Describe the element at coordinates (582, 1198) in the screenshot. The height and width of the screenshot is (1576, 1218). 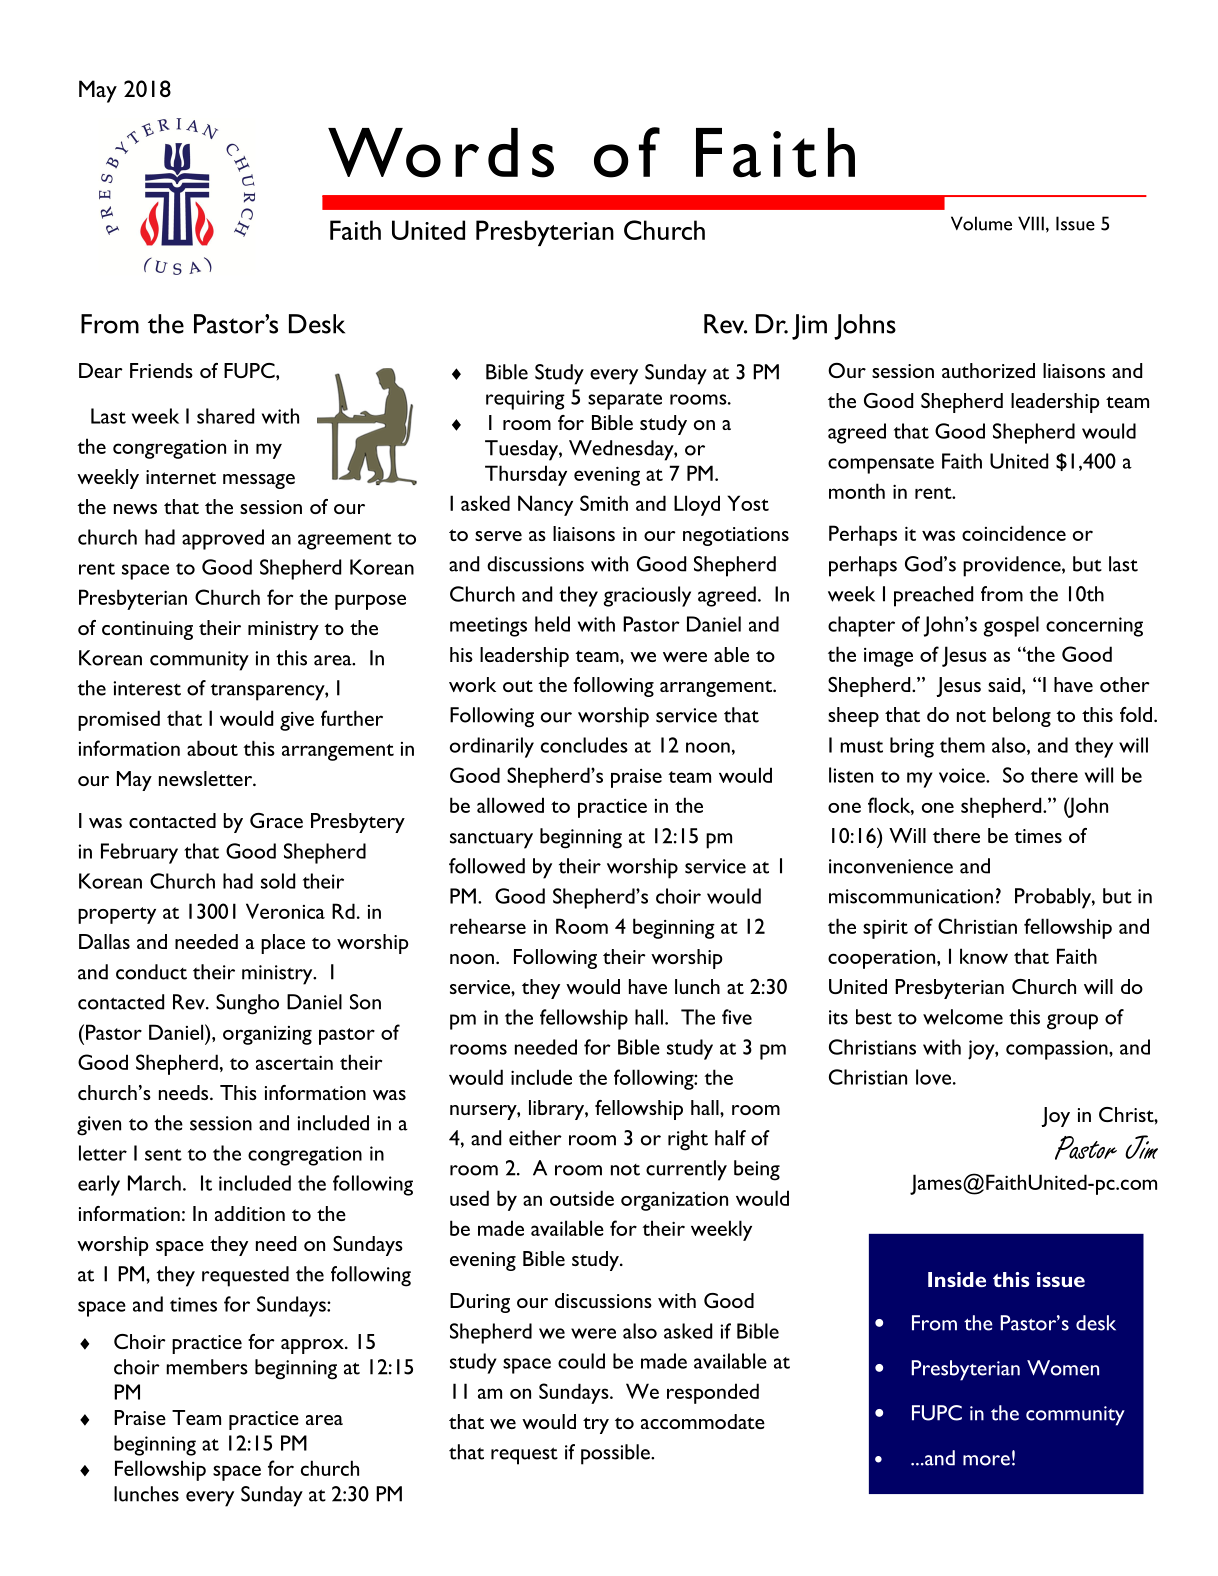
I see `outside` at that location.
